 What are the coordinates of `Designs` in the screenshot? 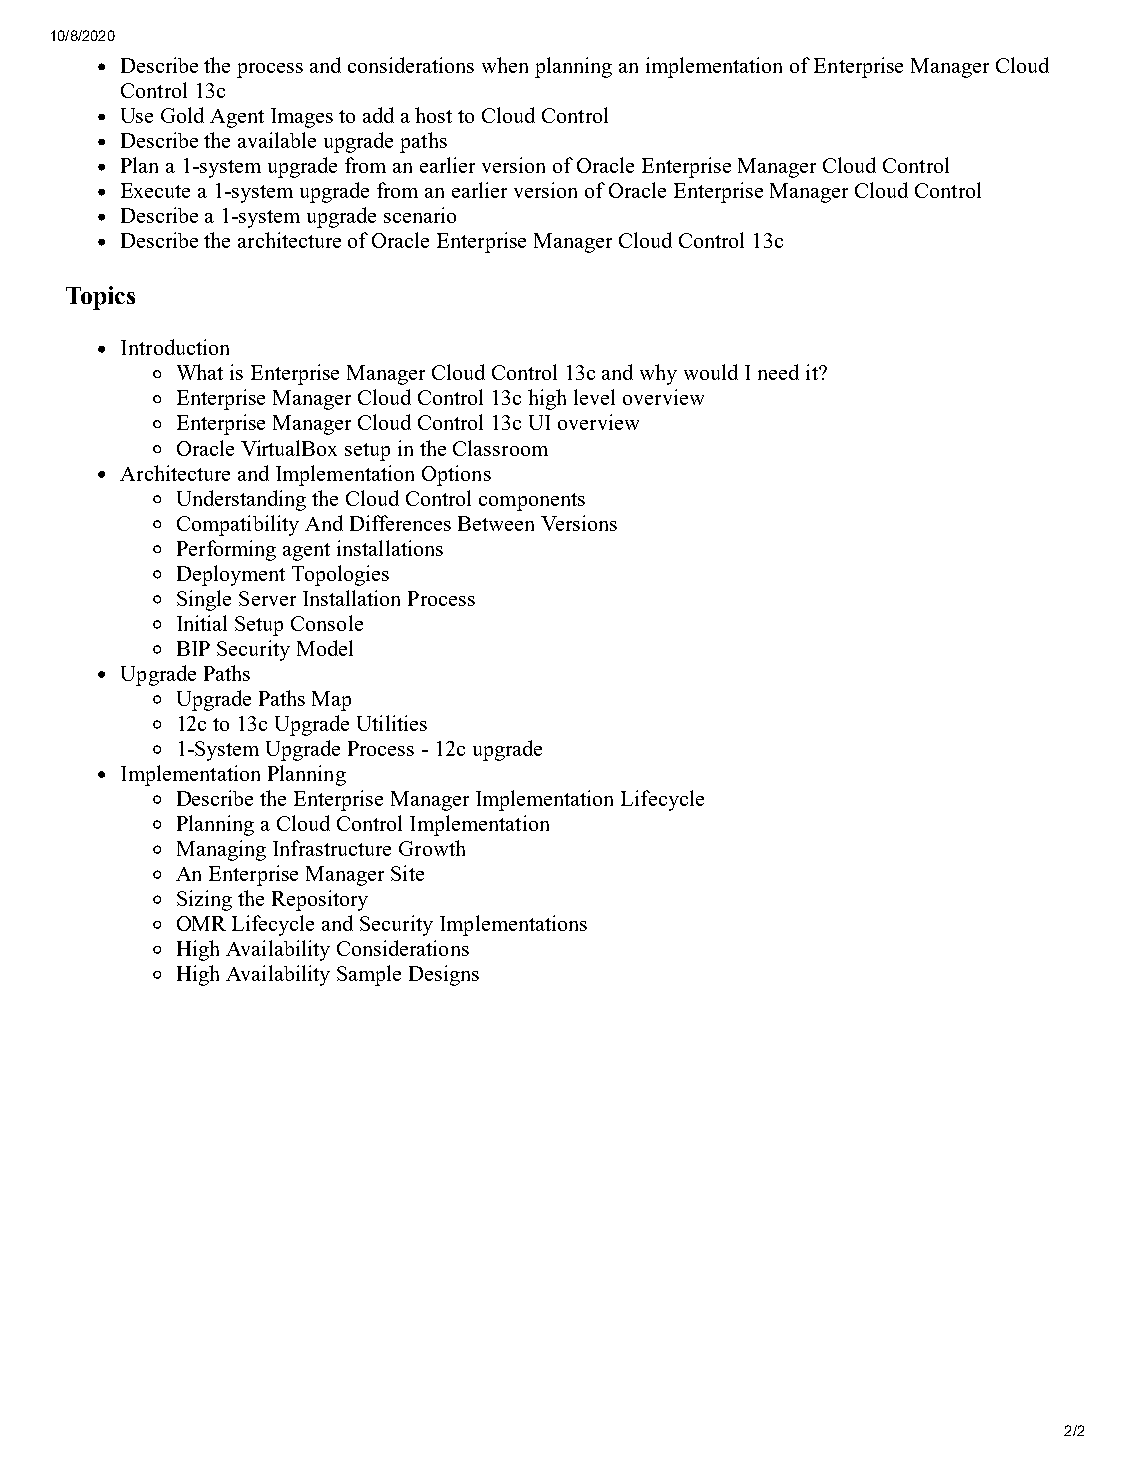 It's located at (444, 975).
